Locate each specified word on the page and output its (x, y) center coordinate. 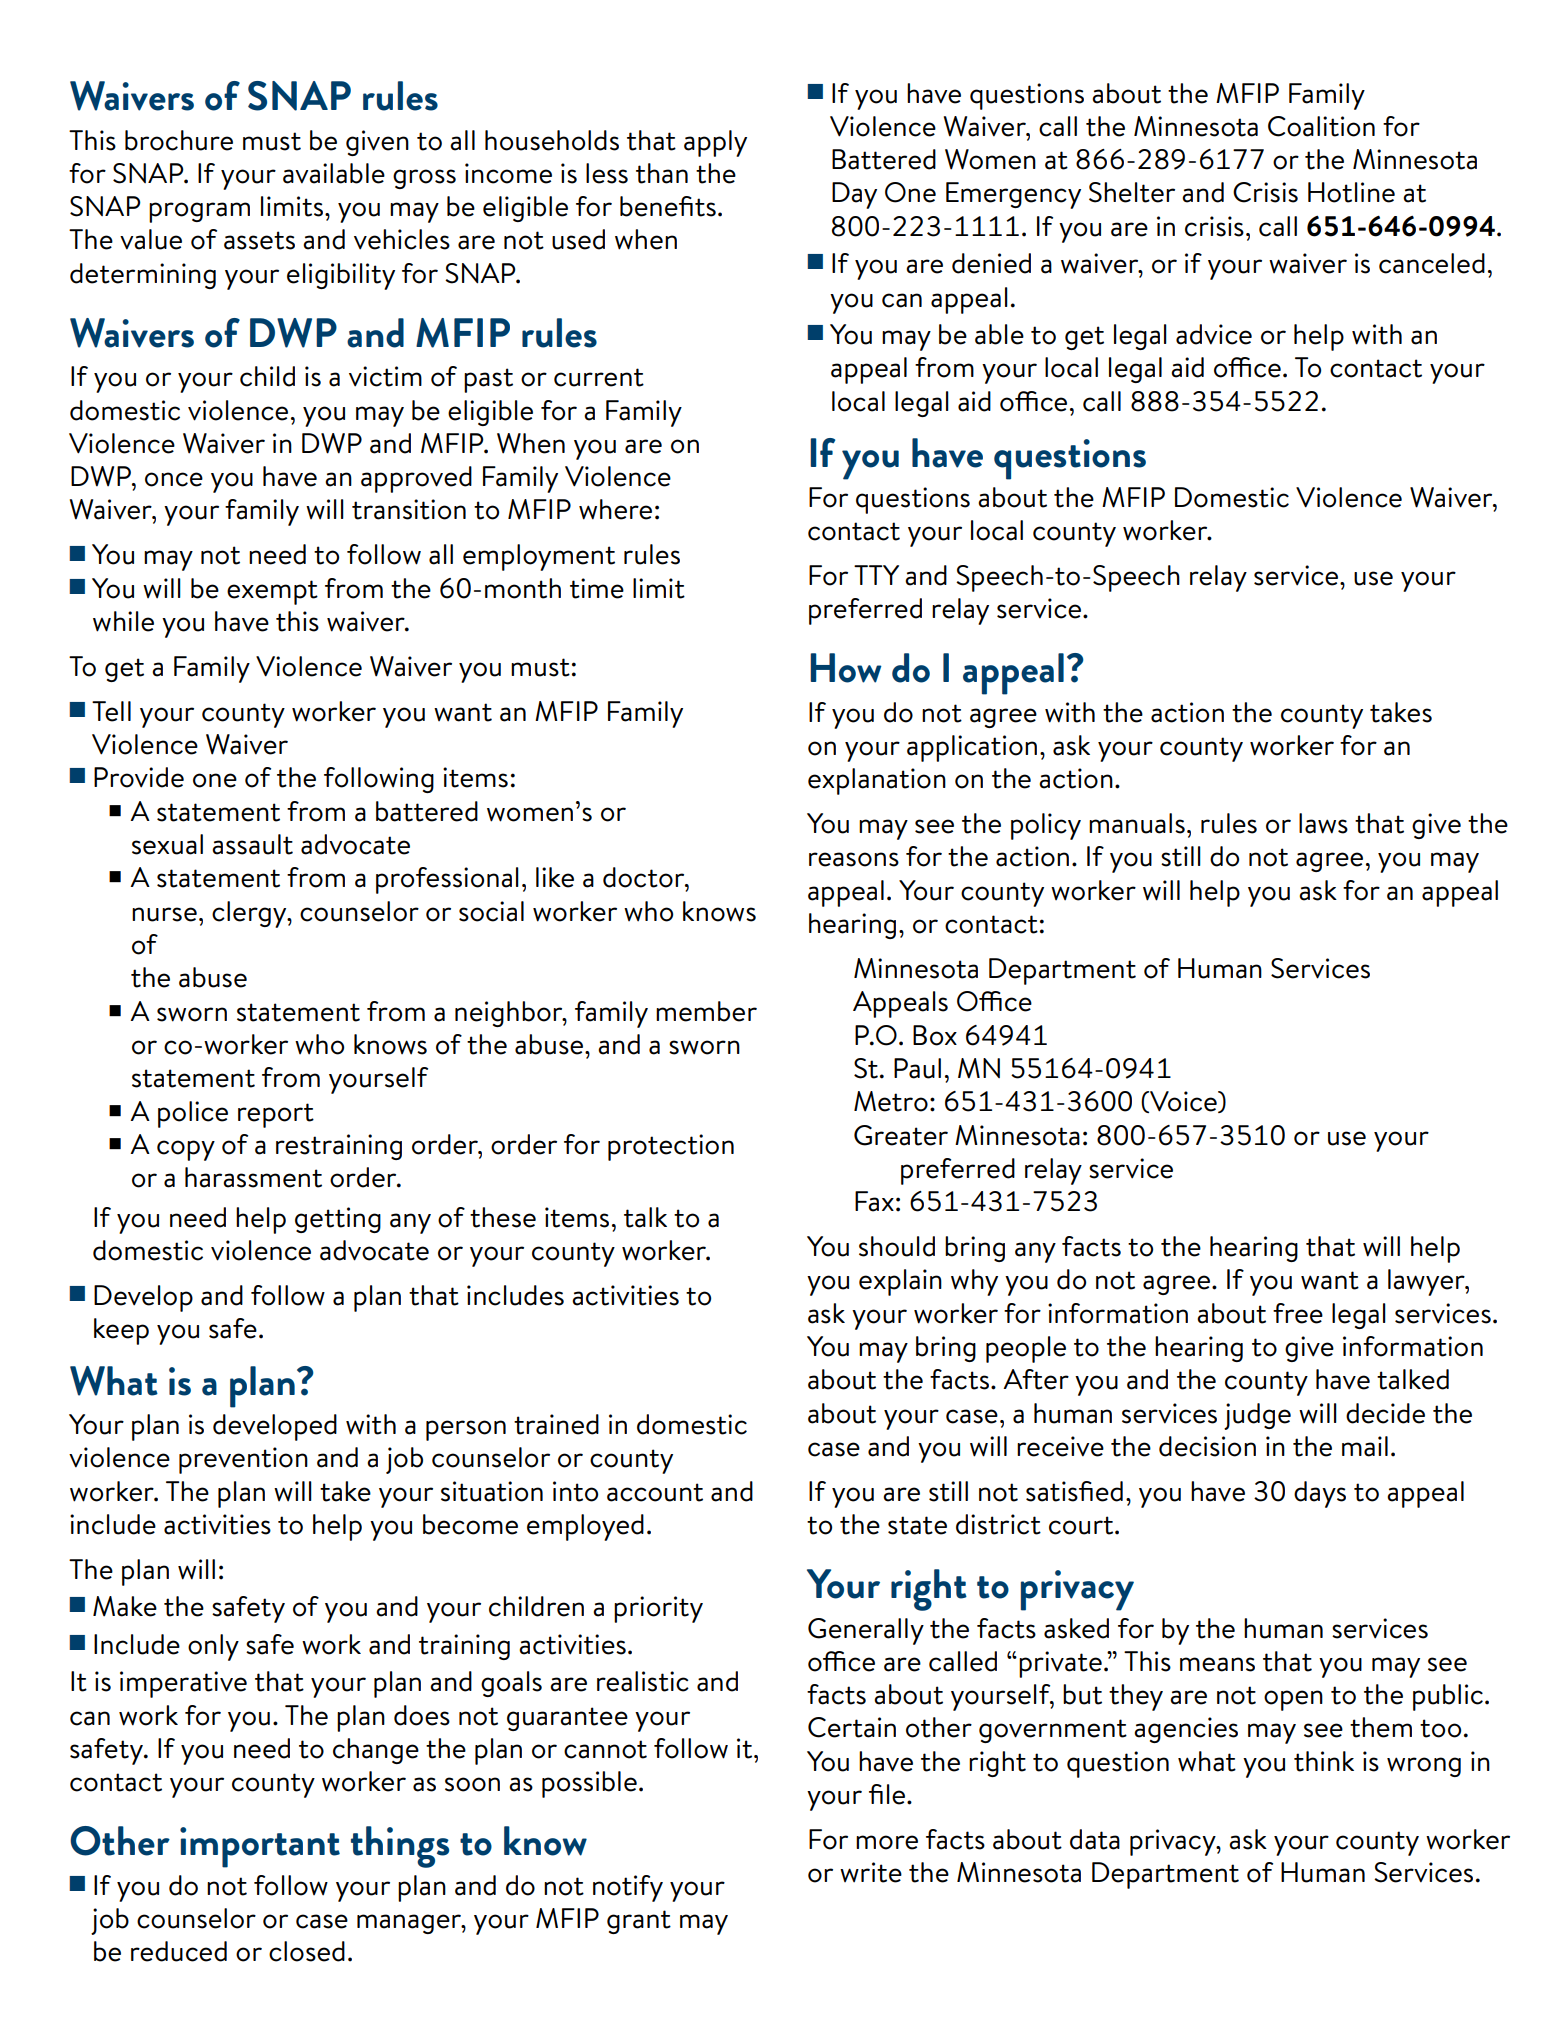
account (655, 1492)
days (1320, 1494)
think (1324, 1761)
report (276, 1115)
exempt (272, 592)
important (260, 1847)
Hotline (1351, 192)
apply (715, 143)
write (871, 1872)
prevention (243, 1460)
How (845, 668)
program (199, 212)
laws (1323, 823)
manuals (1137, 823)
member (706, 1011)
